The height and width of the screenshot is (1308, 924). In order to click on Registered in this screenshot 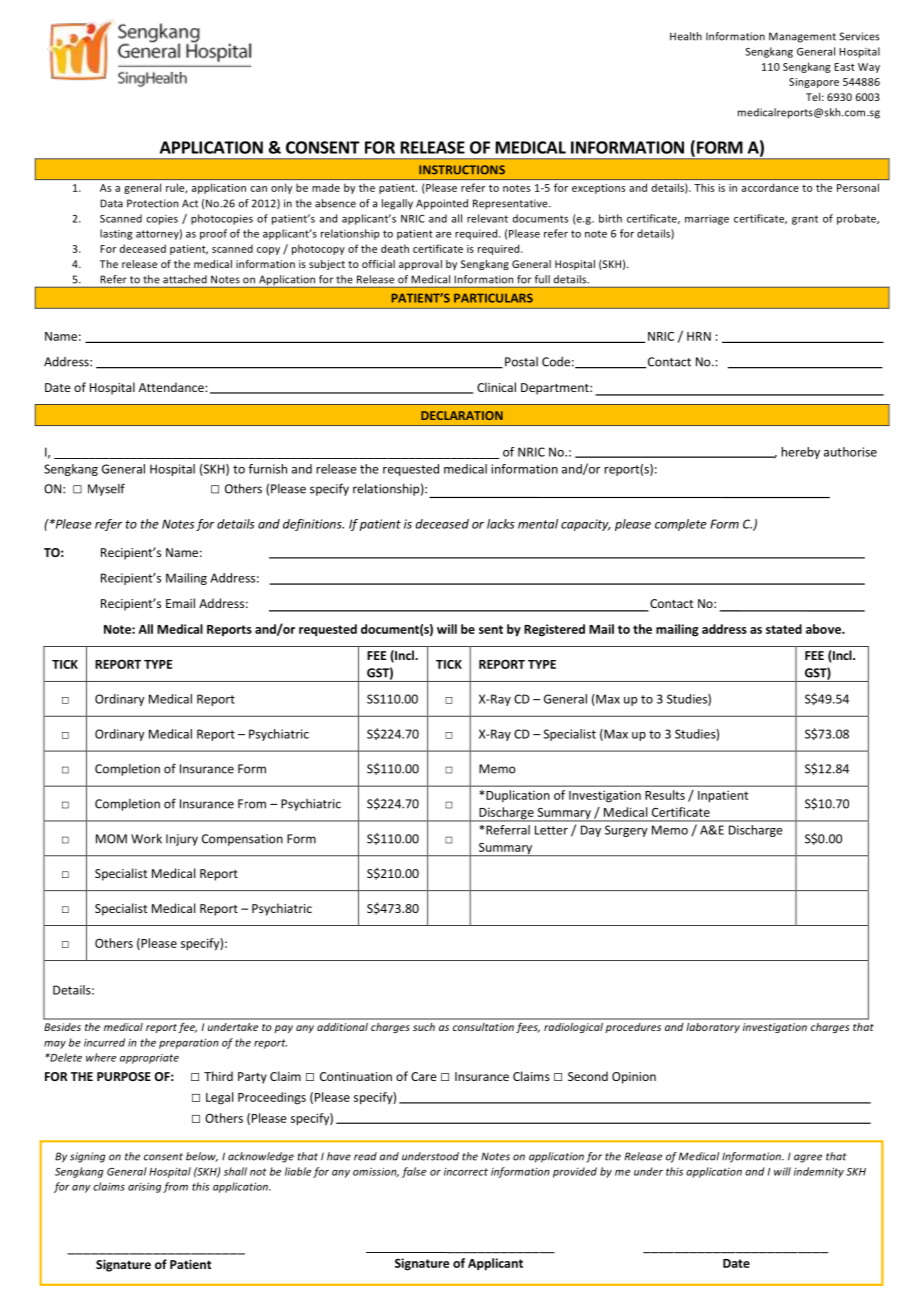, I will do `click(554, 630)`.
